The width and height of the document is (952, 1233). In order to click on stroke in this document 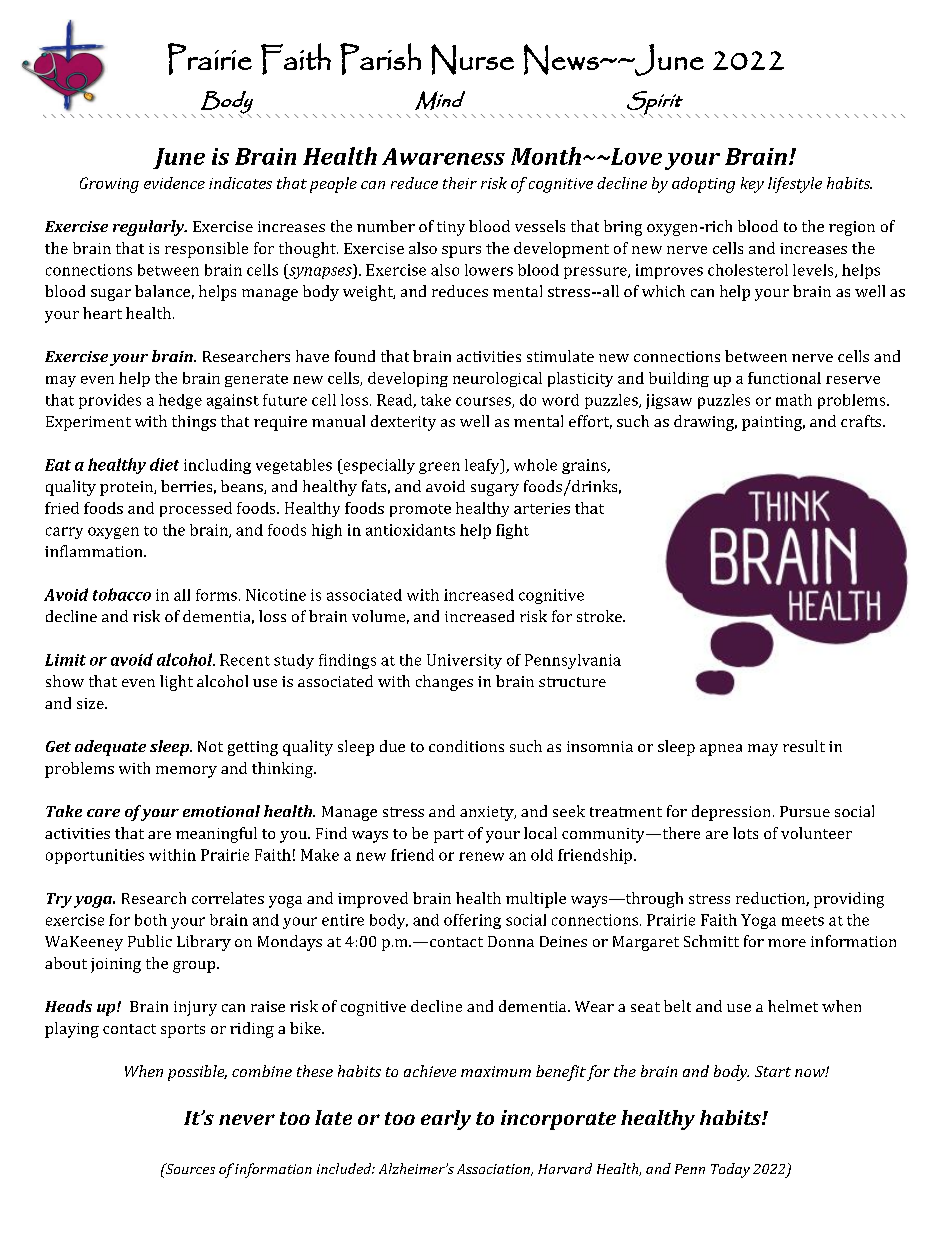, I will do `click(600, 616)`.
